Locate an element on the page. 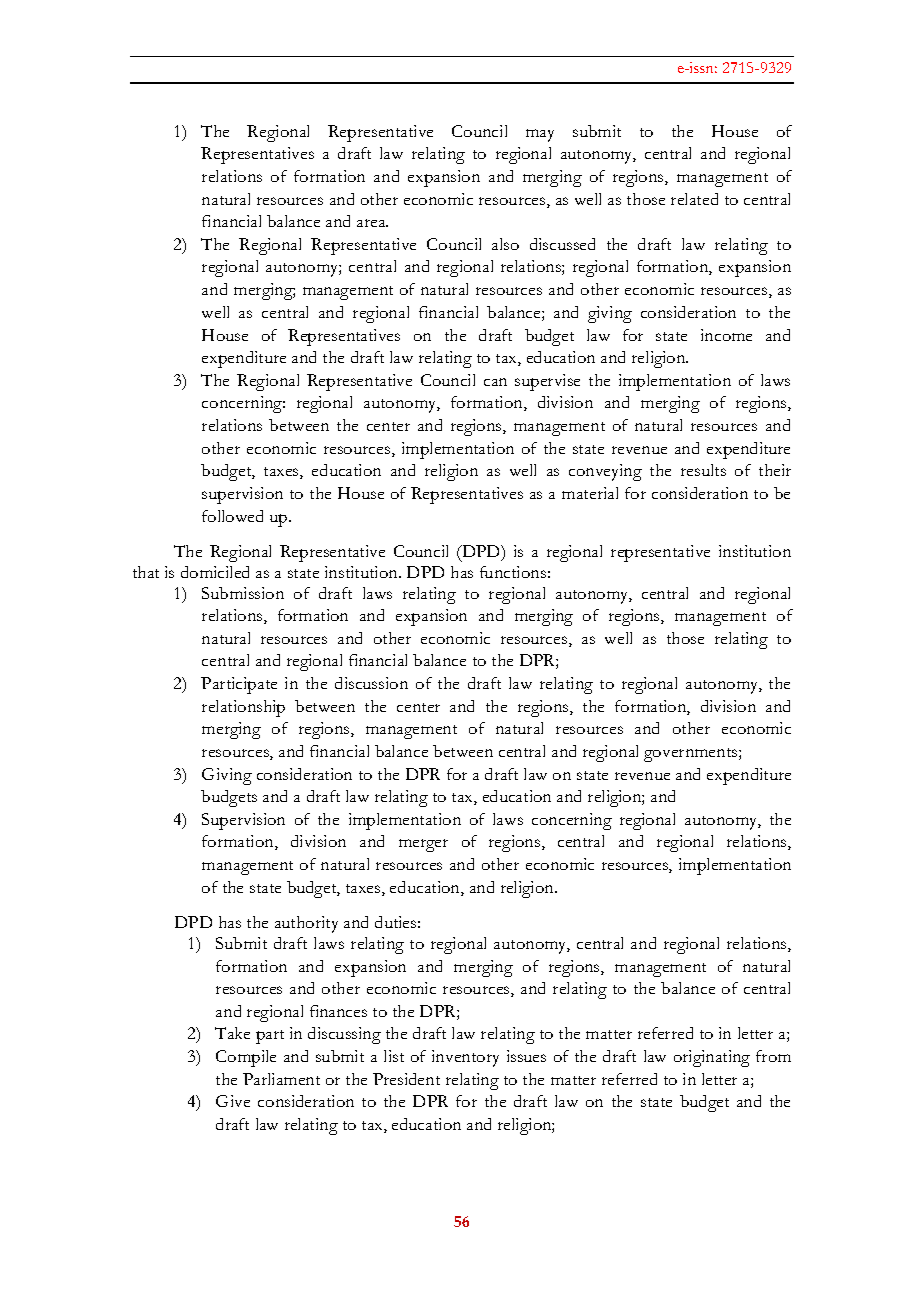  results is located at coordinates (703, 470).
